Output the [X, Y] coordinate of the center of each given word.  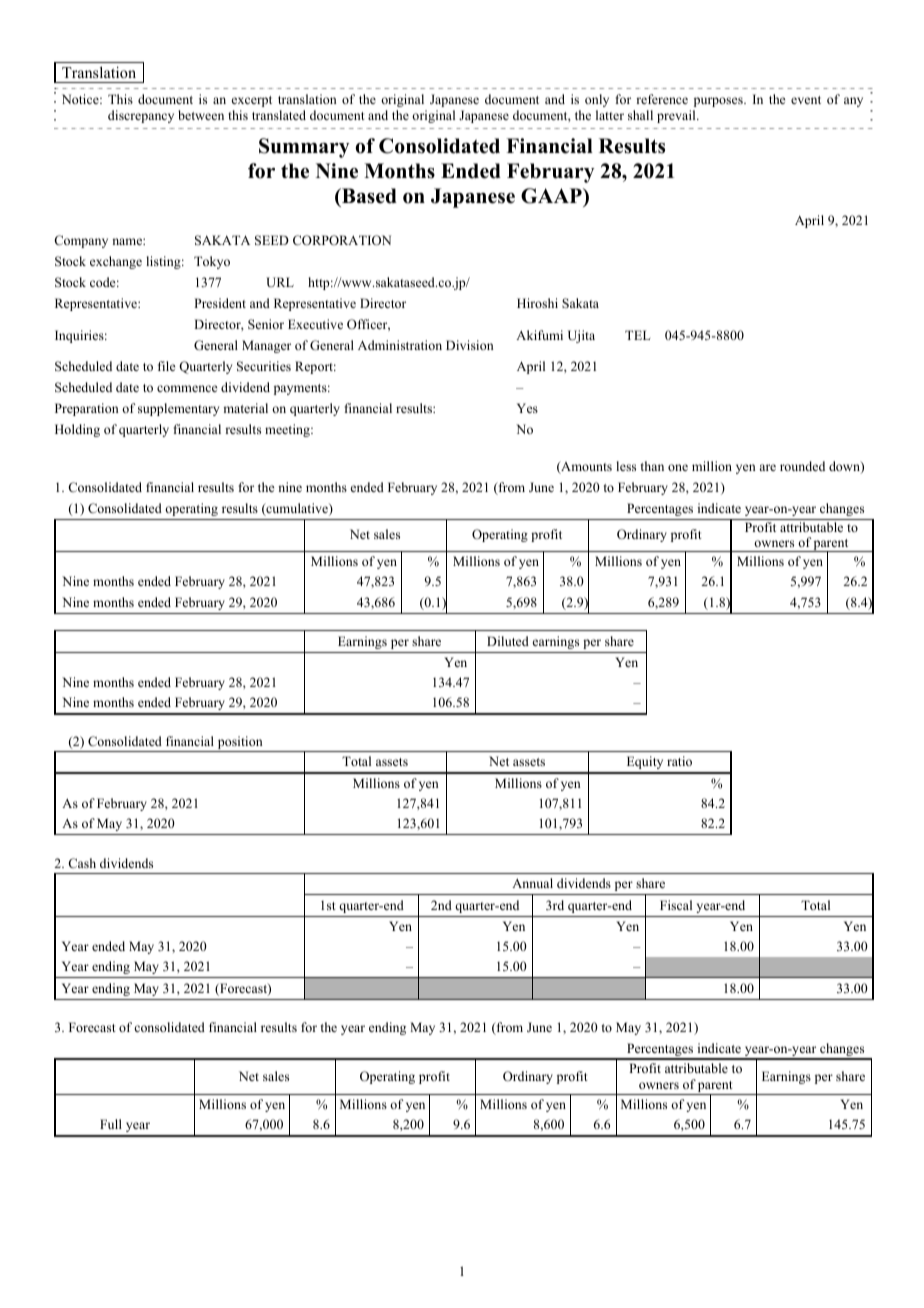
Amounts [585, 467]
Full [111, 1124]
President [220, 303]
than [652, 466]
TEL [637, 335]
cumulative [297, 509]
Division [470, 345]
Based [368, 196]
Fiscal [676, 905]
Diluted [508, 641]
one [678, 467]
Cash [82, 863]
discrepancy [141, 116]
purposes [719, 102]
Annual [532, 883]
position [240, 744]
